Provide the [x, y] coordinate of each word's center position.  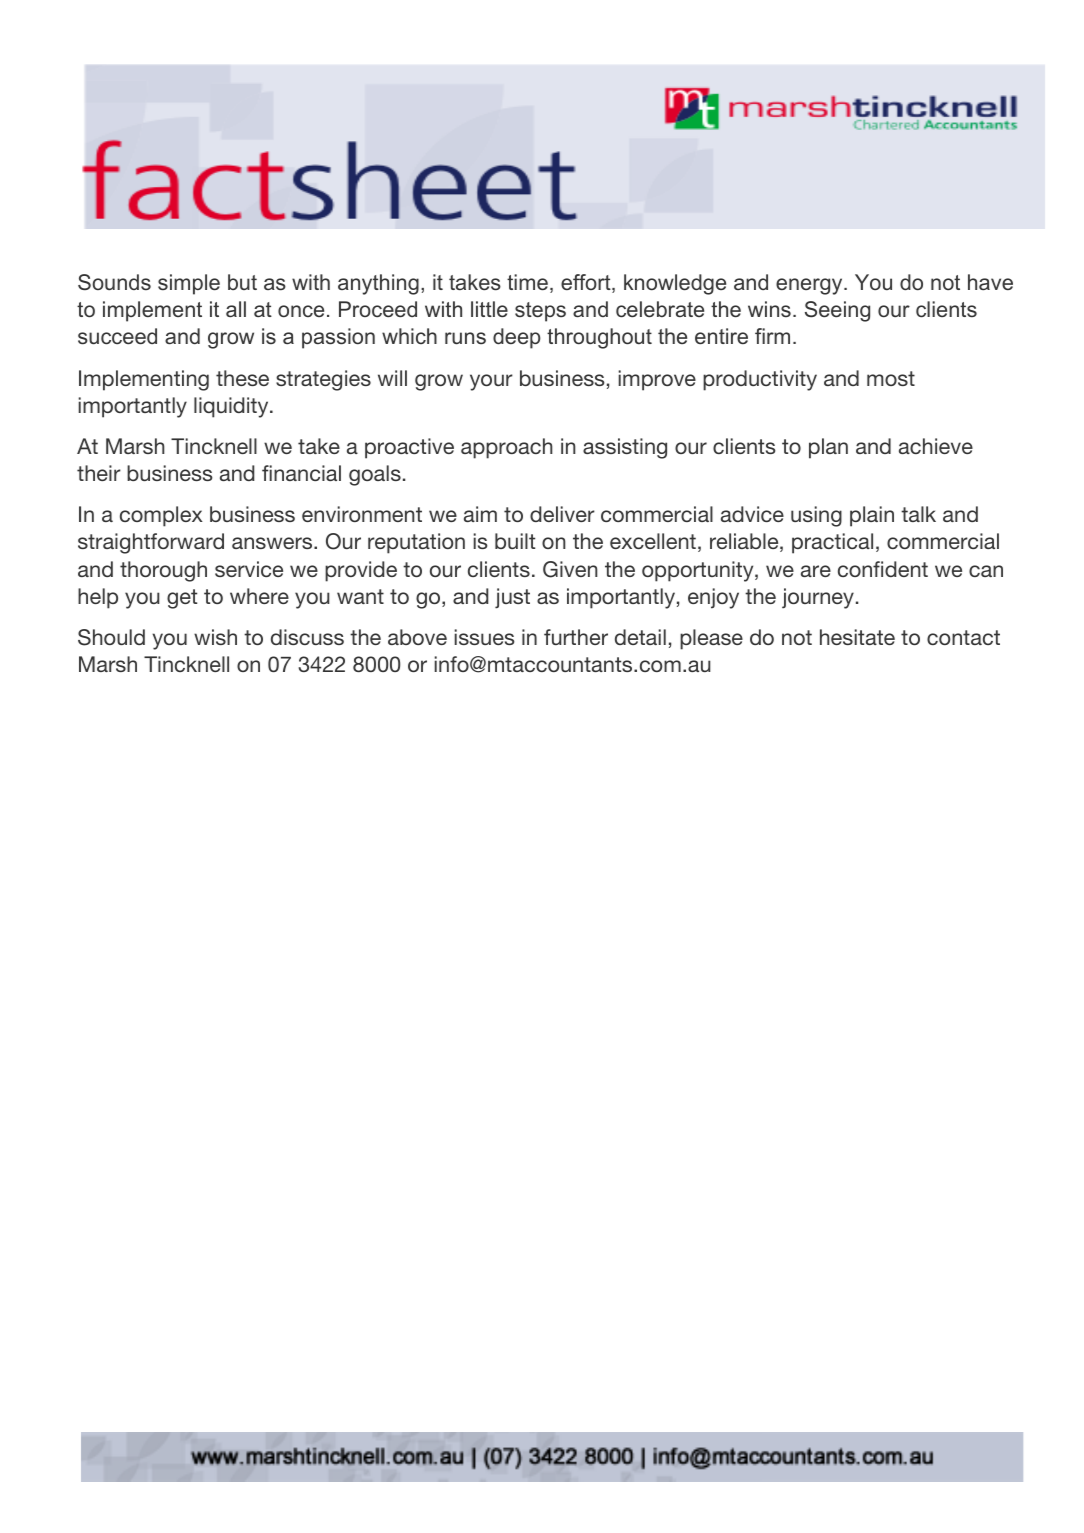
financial [301, 473]
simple [189, 284]
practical [832, 543]
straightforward [151, 543]
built [515, 541]
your [491, 382]
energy [810, 286]
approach [507, 448]
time [527, 282]
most [891, 378]
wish [215, 637]
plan [828, 448]
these [242, 378]
